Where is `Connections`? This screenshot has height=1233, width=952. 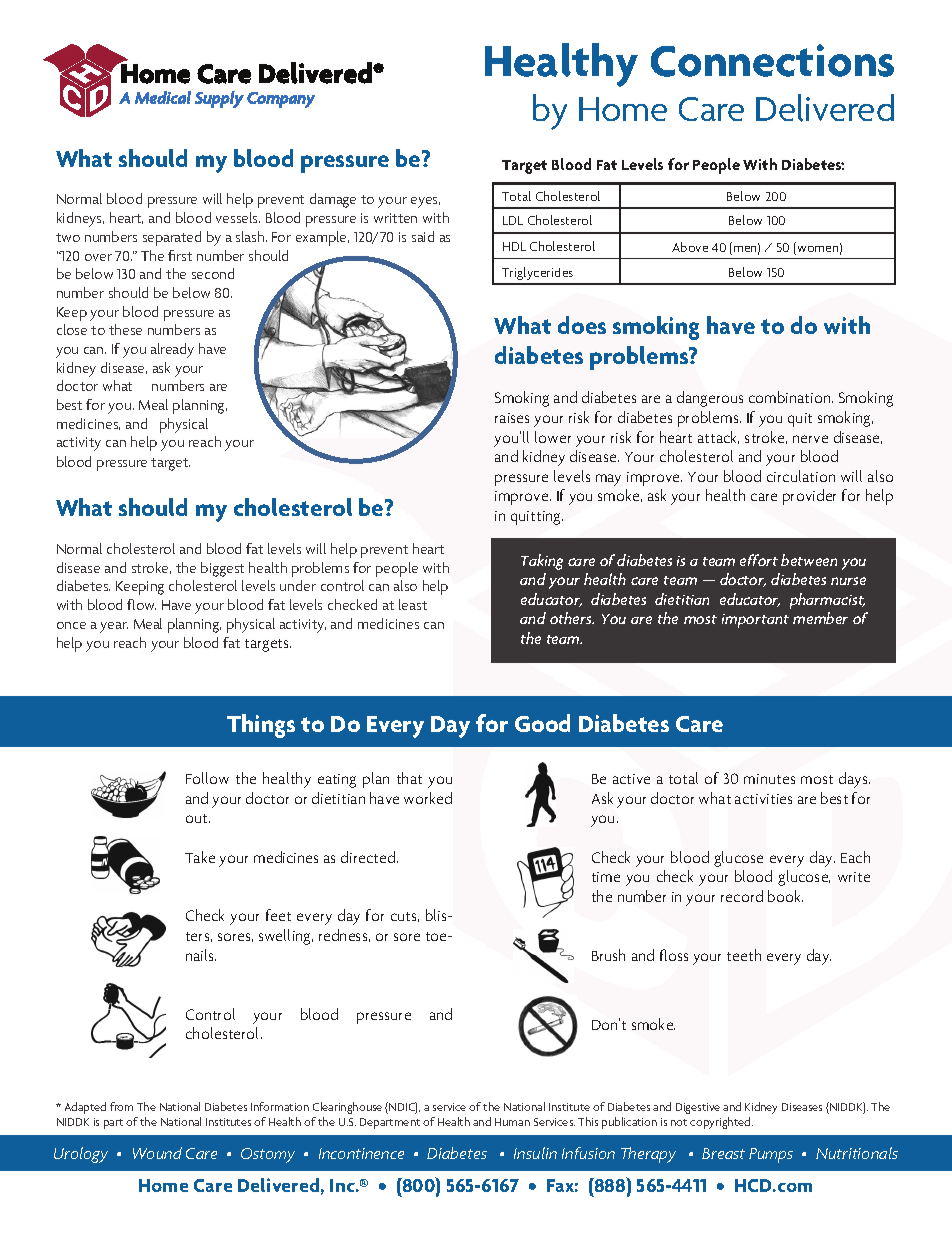
Connections is located at coordinates (772, 60).
